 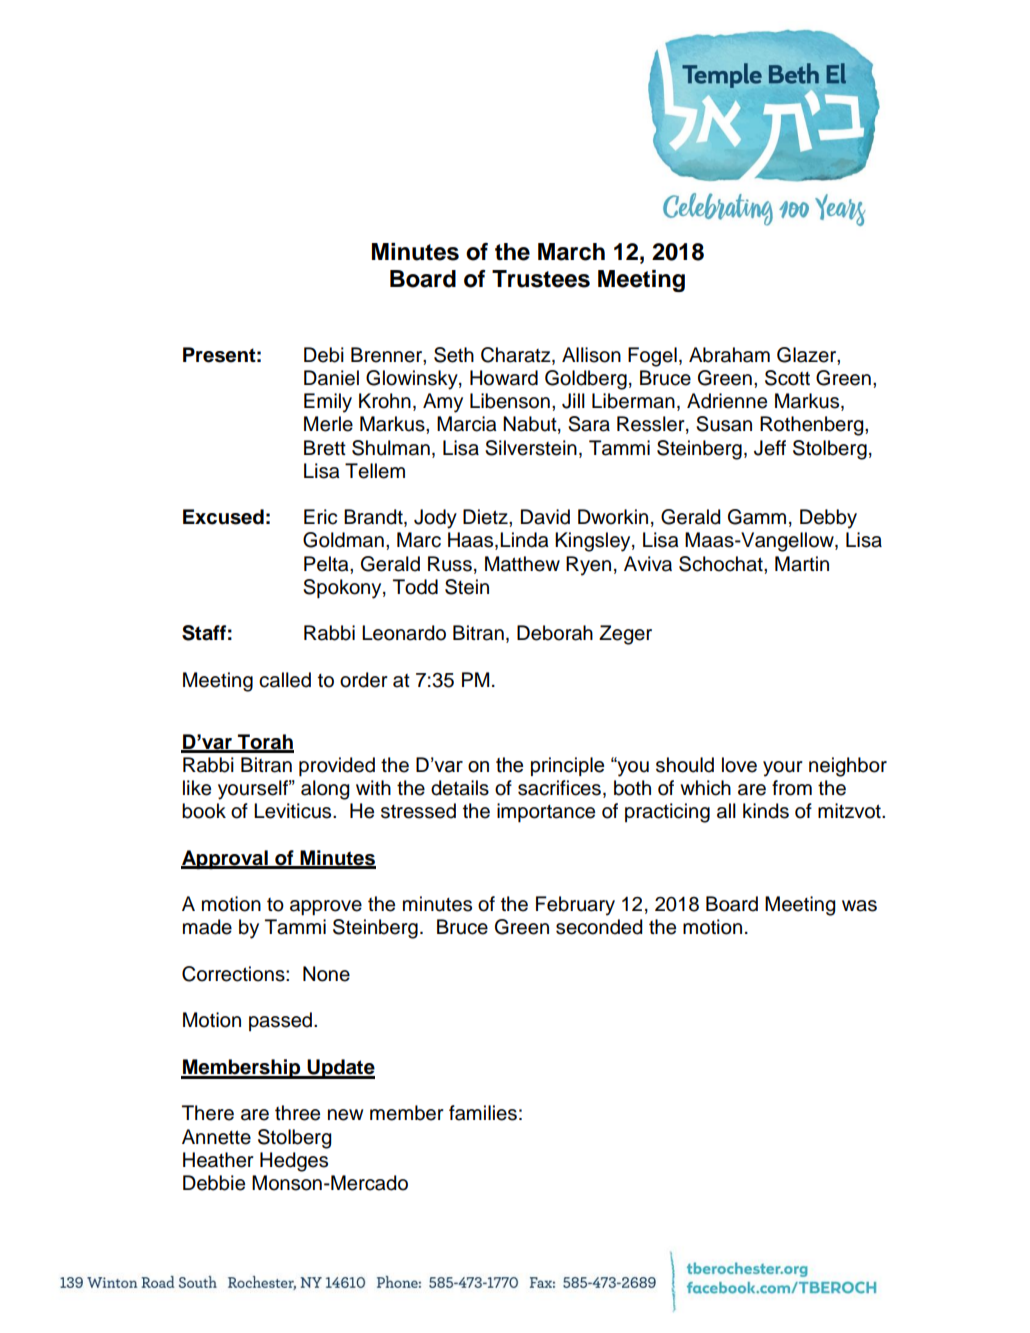 What do you see at coordinates (294, 1162) in the screenshot?
I see `Hedges` at bounding box center [294, 1162].
